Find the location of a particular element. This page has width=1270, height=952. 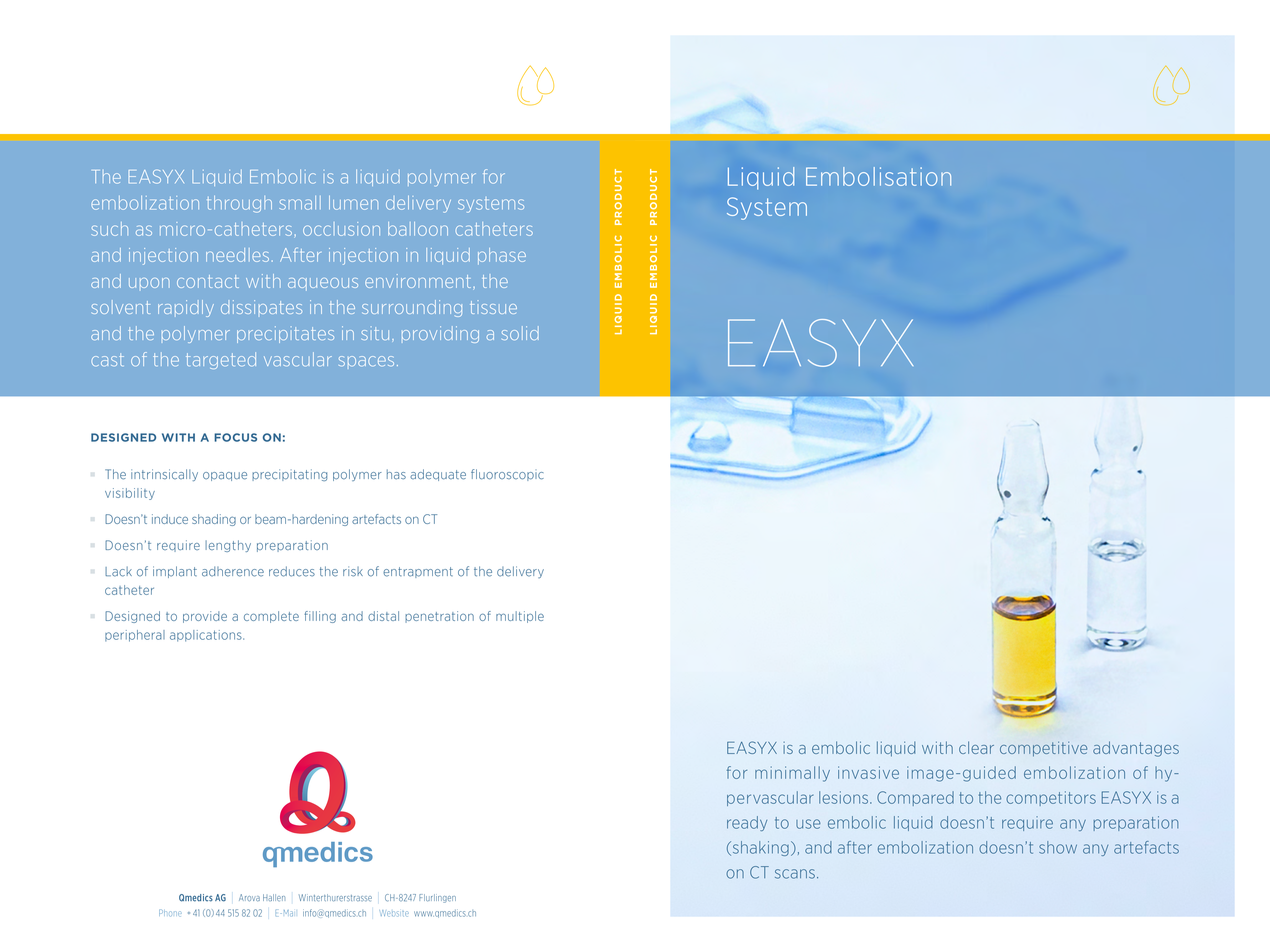

multiple is located at coordinates (520, 617).
